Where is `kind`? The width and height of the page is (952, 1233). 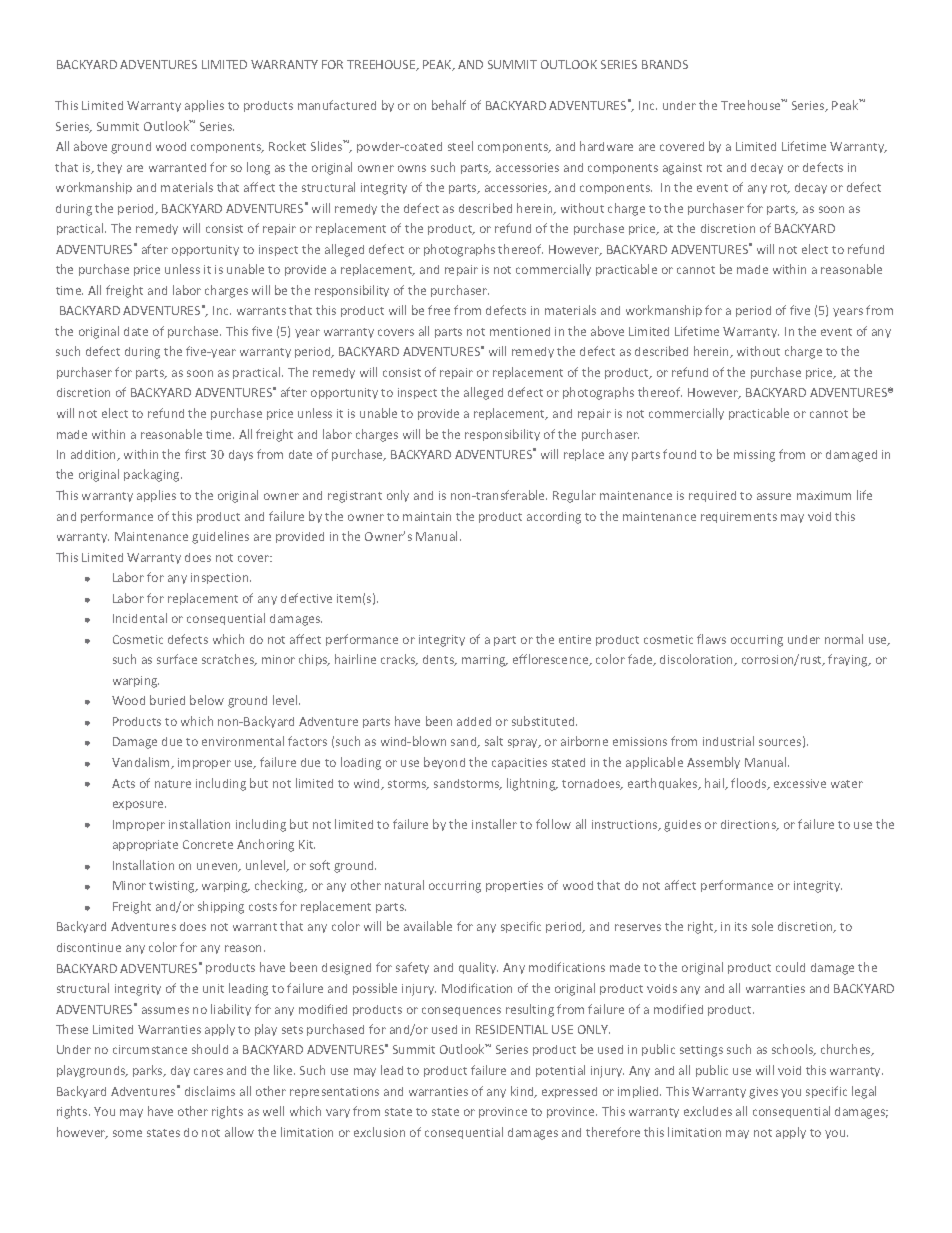 kind is located at coordinates (523, 1092).
